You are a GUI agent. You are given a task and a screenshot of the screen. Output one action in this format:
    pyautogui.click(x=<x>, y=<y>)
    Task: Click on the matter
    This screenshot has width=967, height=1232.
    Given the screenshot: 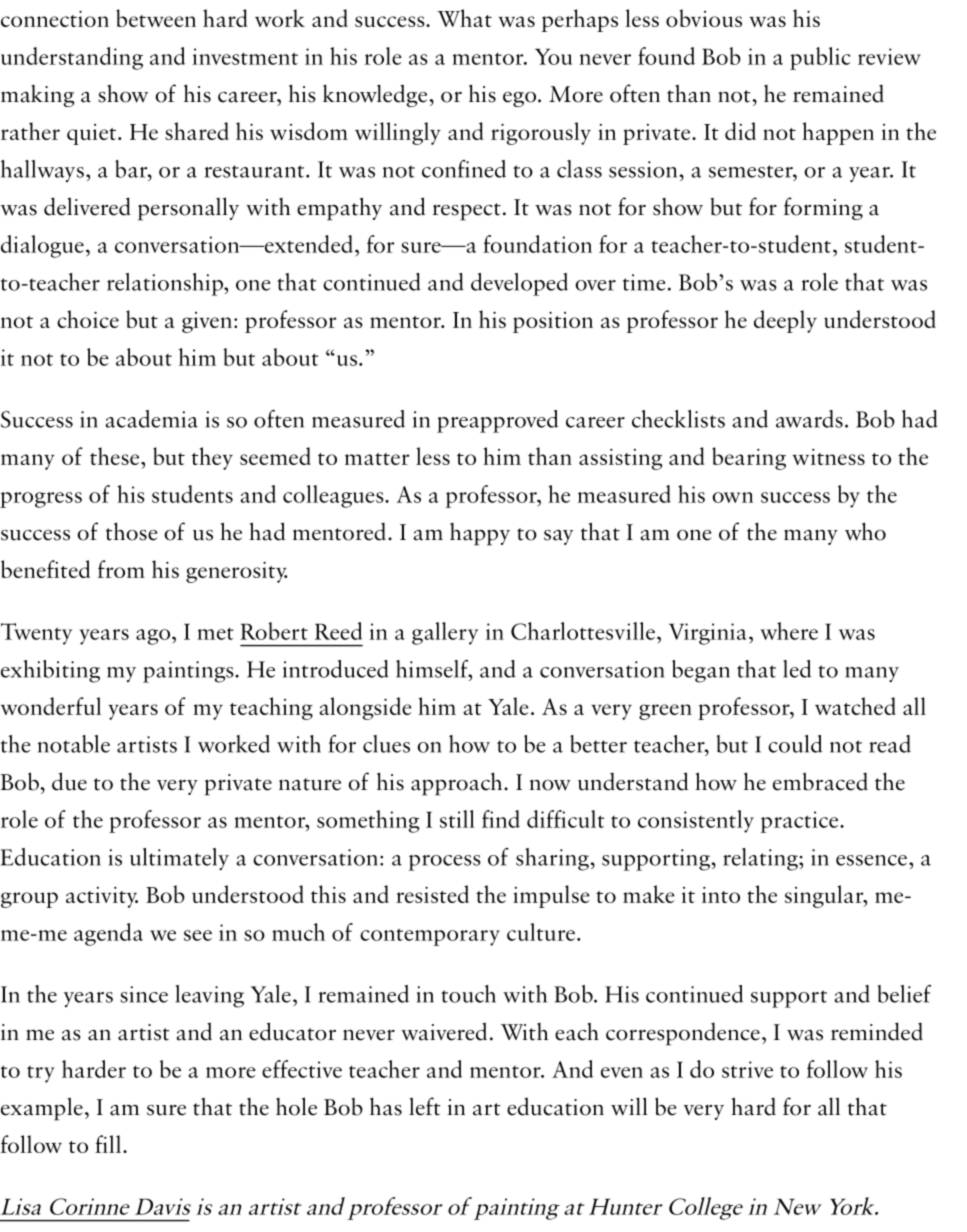 What is the action you would take?
    pyautogui.click(x=377, y=459)
